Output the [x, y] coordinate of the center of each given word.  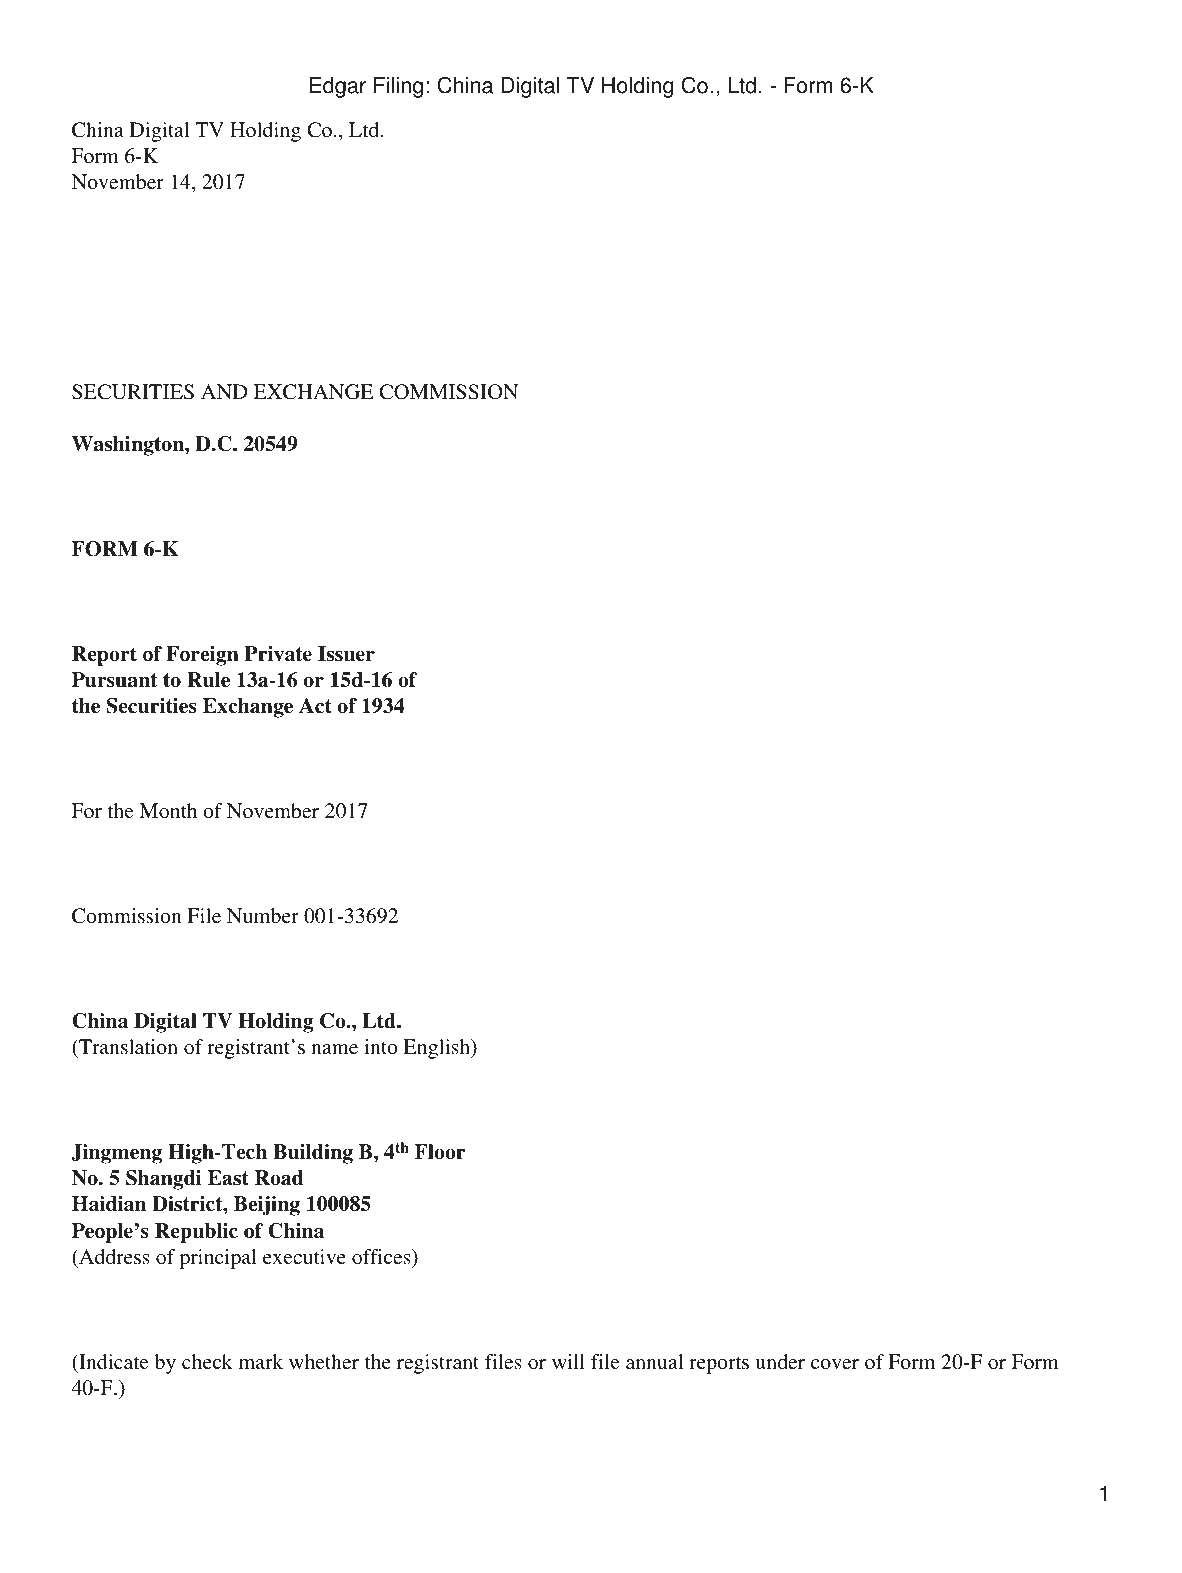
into [381, 1046]
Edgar [338, 87]
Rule [208, 680]
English [437, 1049]
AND [224, 391]
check [207, 1361]
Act [315, 706]
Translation [127, 1046]
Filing [398, 87]
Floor [440, 1152]
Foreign [202, 656]
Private [278, 654]
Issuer [346, 654]
